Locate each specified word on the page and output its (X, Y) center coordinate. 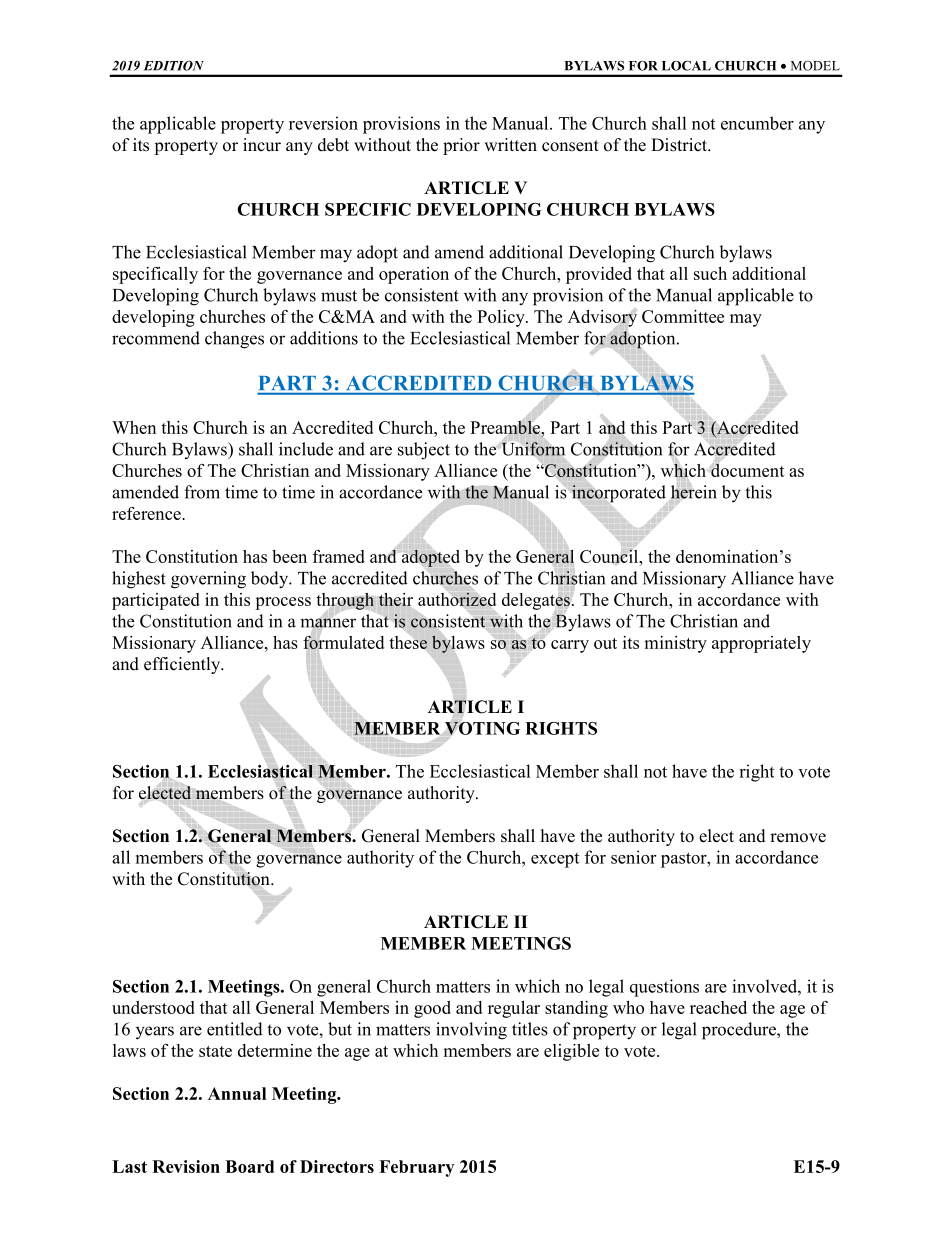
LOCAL (686, 65)
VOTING (482, 728)
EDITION (174, 65)
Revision (186, 1166)
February (416, 1168)
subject (424, 451)
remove (798, 838)
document (748, 470)
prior (461, 146)
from (202, 492)
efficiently (183, 665)
